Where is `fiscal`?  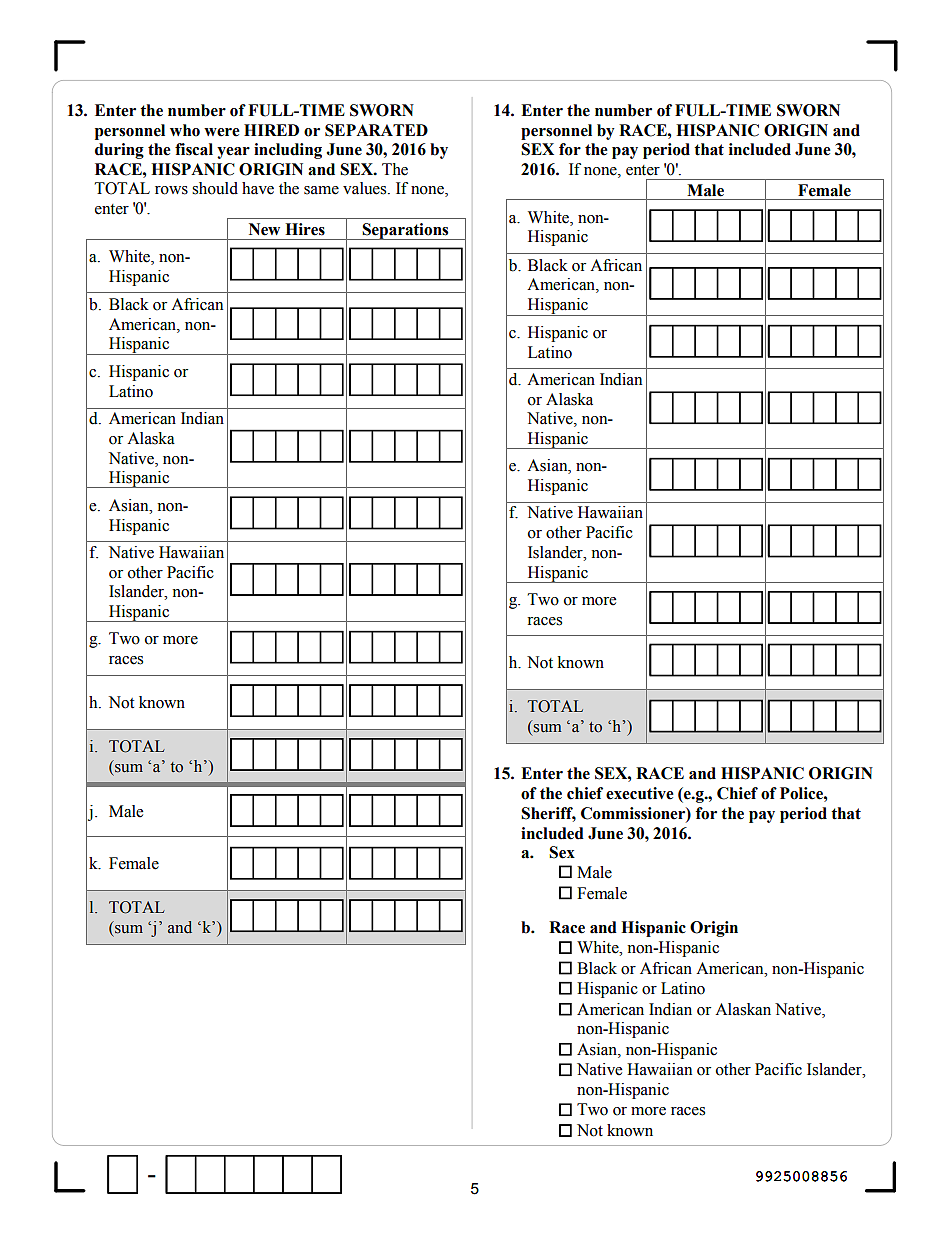 fiscal is located at coordinates (194, 149).
